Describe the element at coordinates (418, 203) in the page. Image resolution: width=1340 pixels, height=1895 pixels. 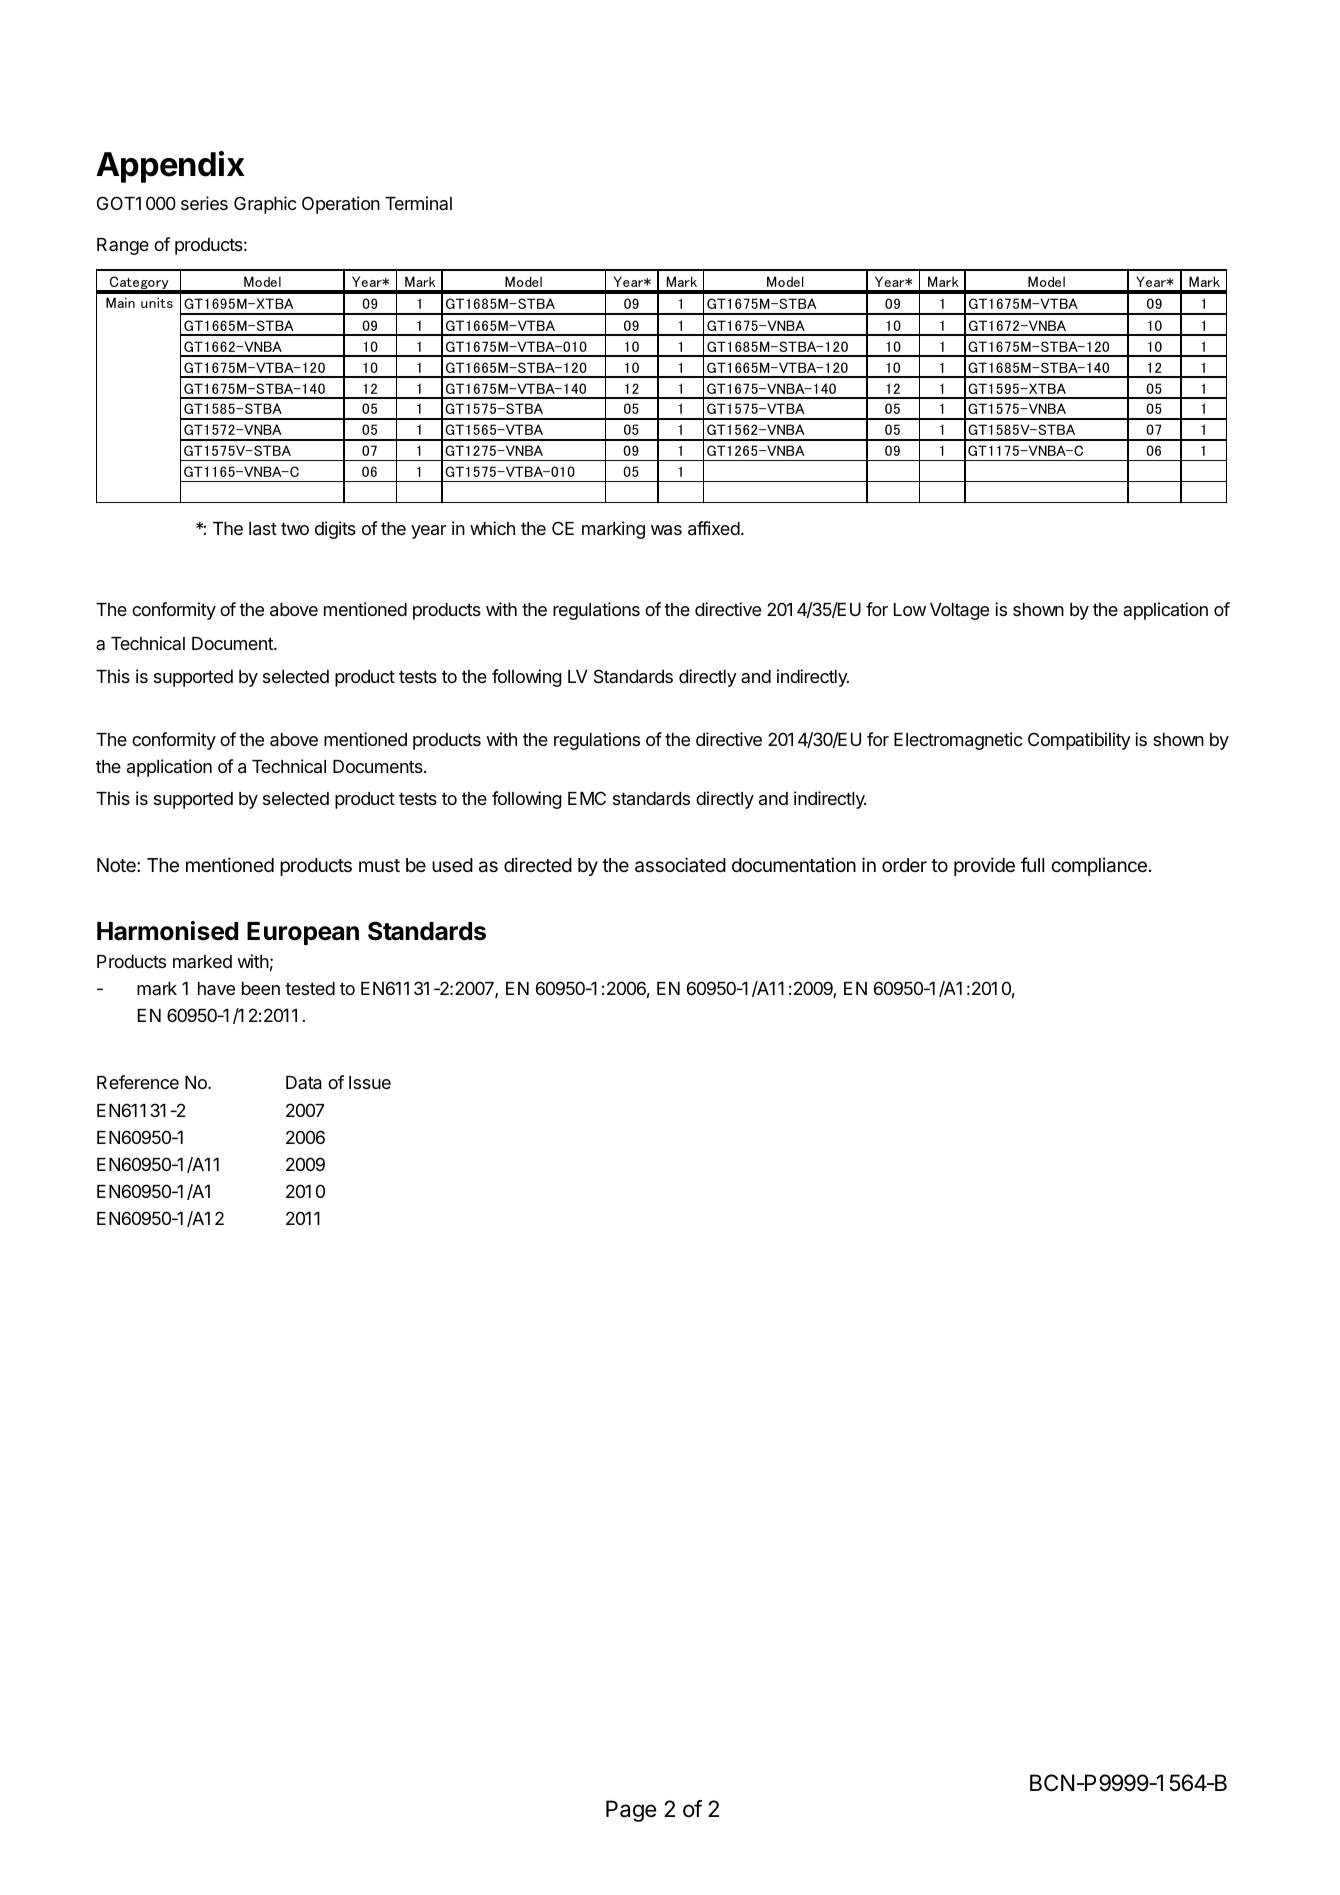
I see `Terminal` at that location.
